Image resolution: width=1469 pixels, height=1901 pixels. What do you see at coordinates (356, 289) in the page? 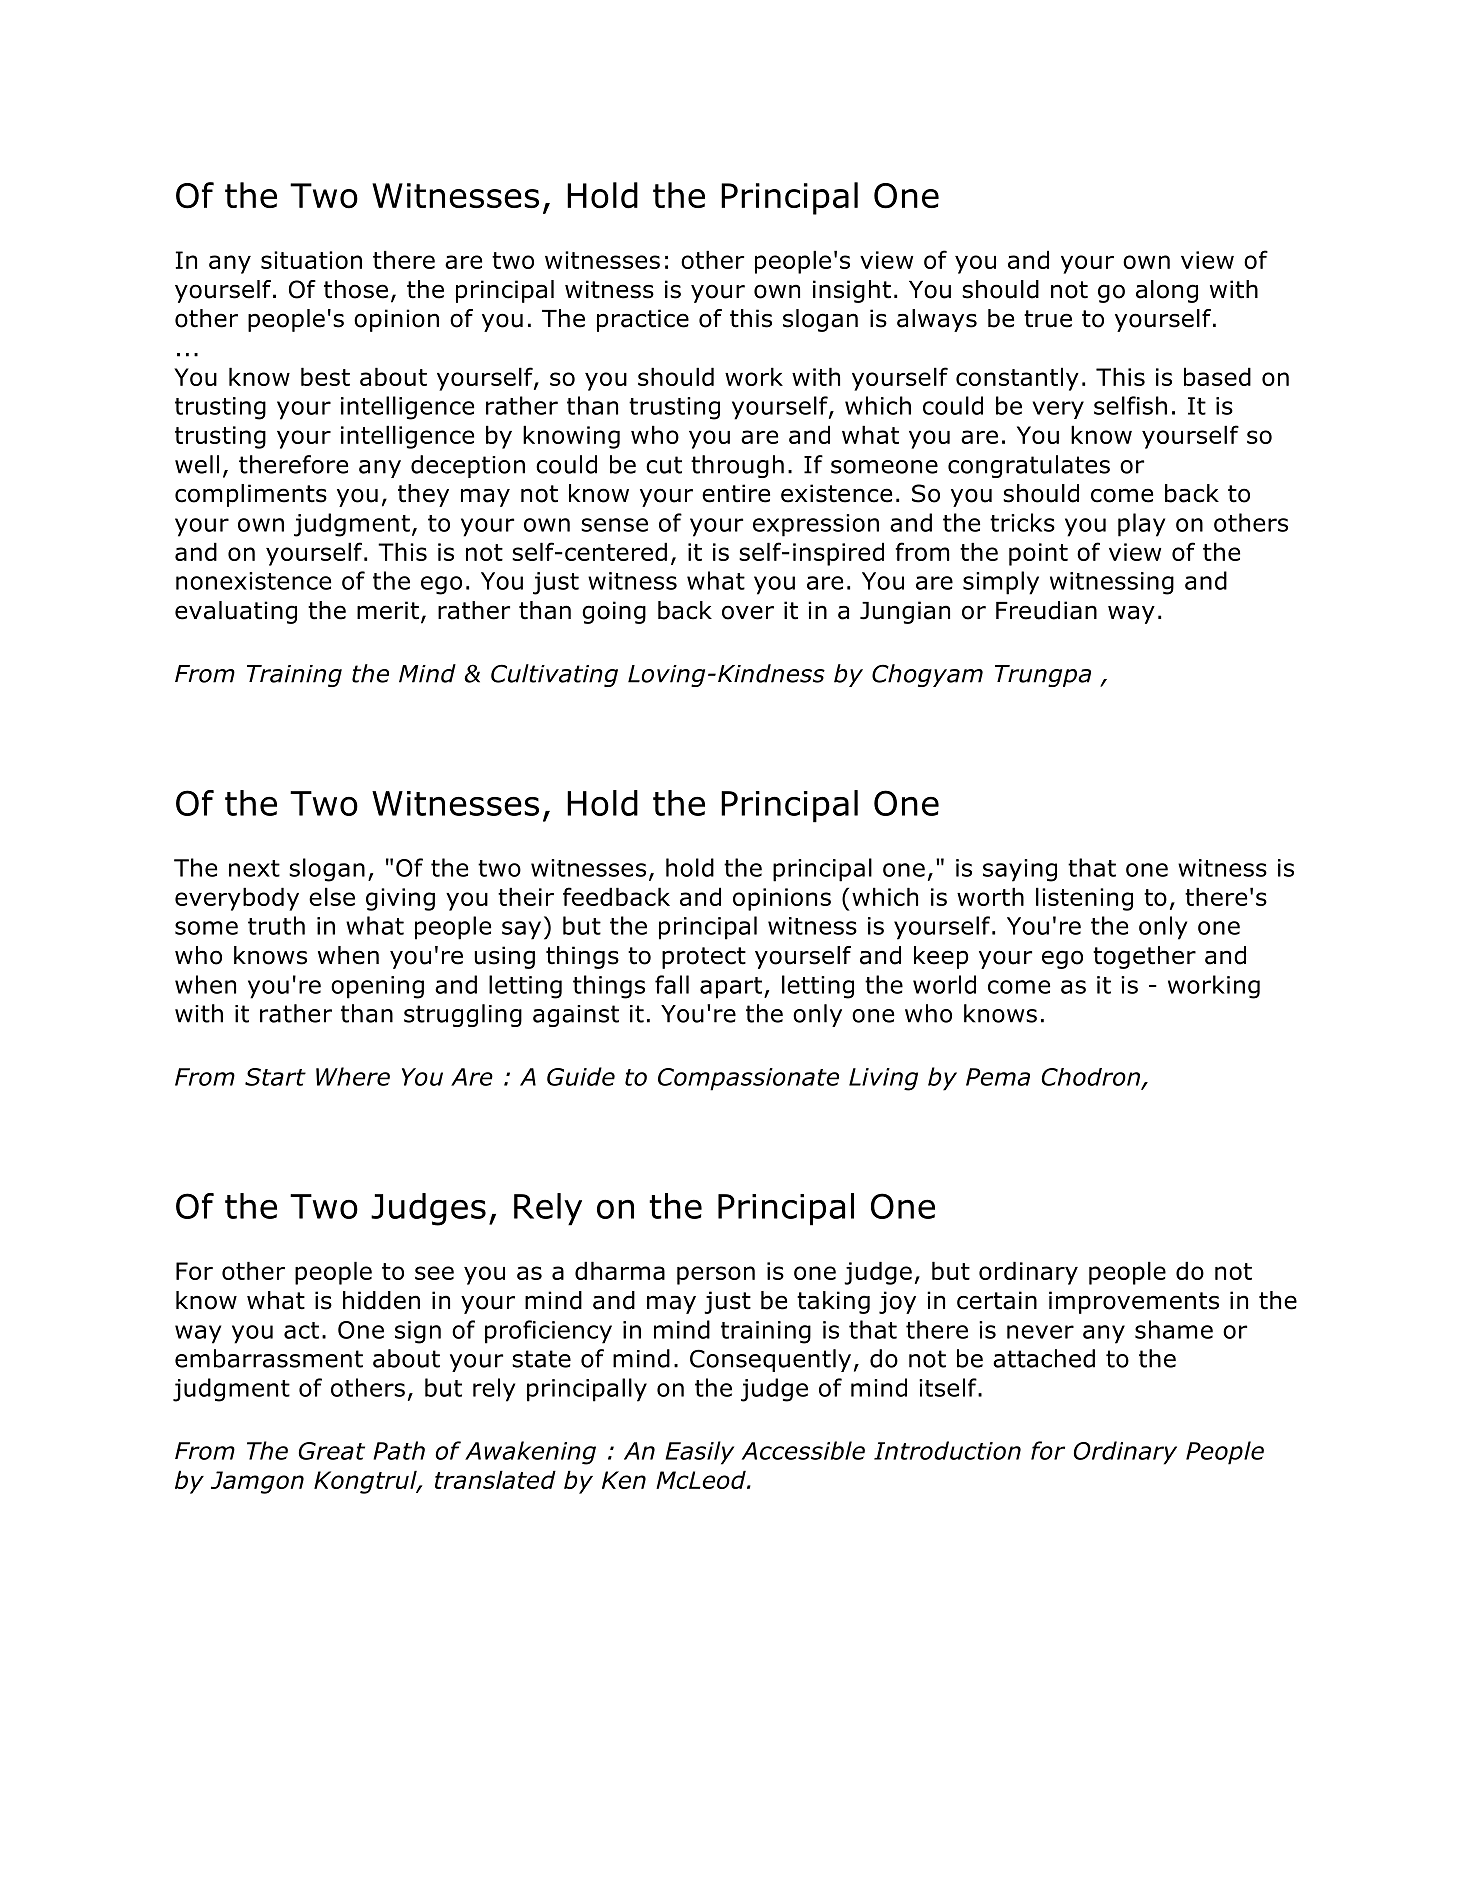
I see `those` at bounding box center [356, 289].
